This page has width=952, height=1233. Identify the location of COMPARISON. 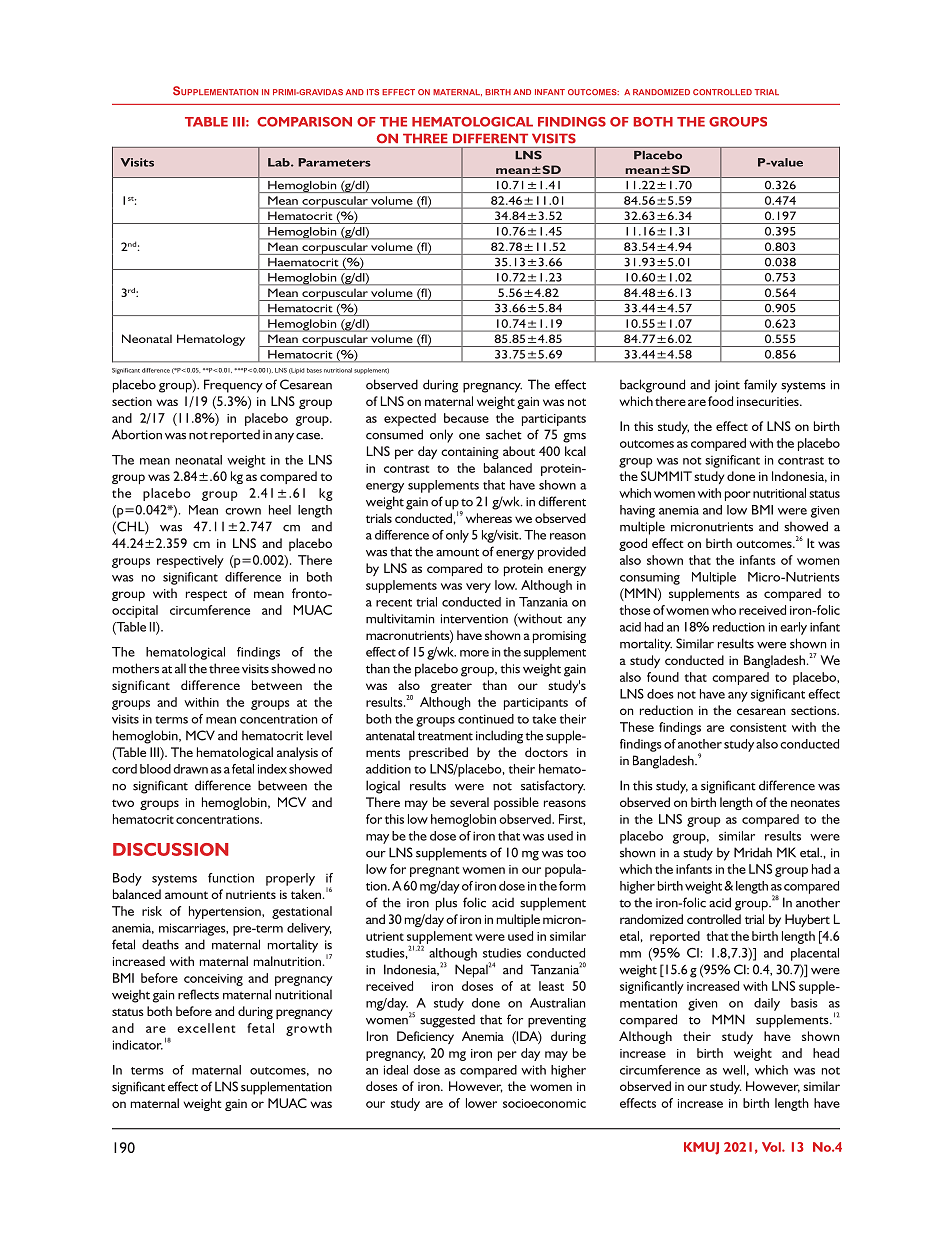
(304, 122).
